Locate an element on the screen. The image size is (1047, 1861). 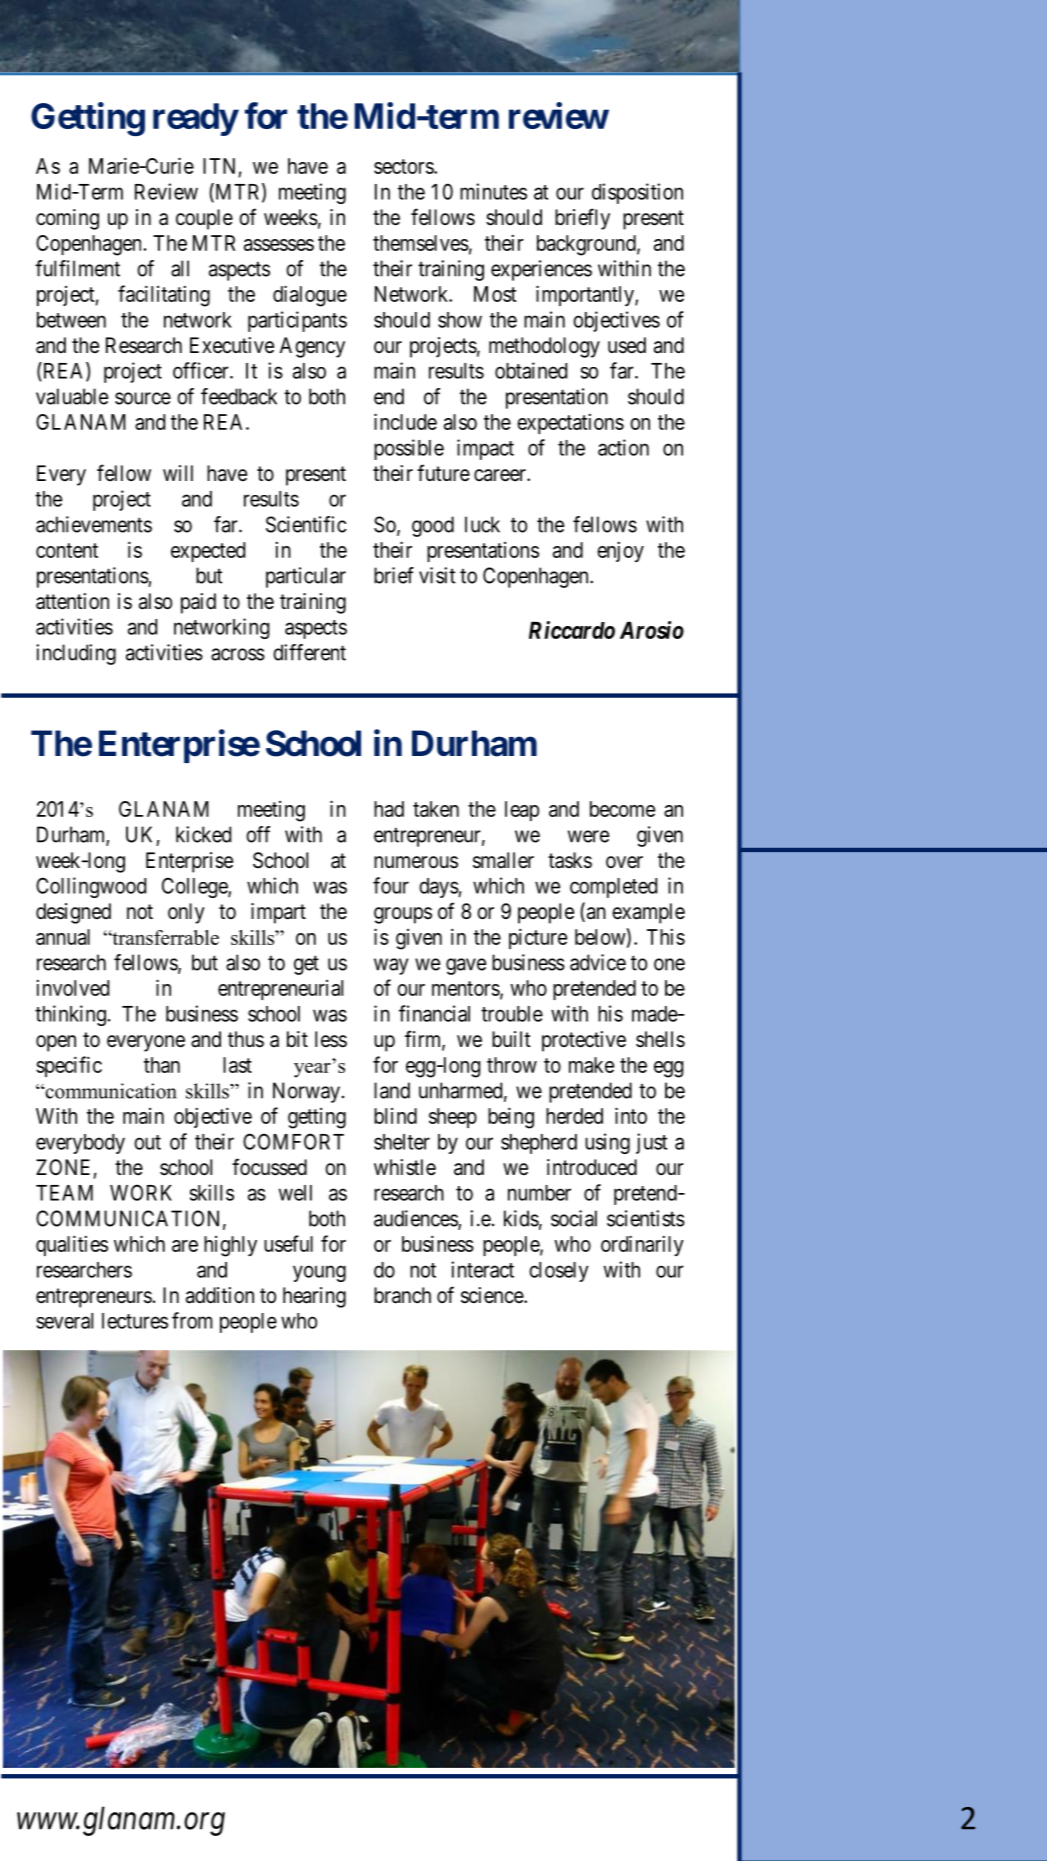
protective is located at coordinates (584, 1041).
